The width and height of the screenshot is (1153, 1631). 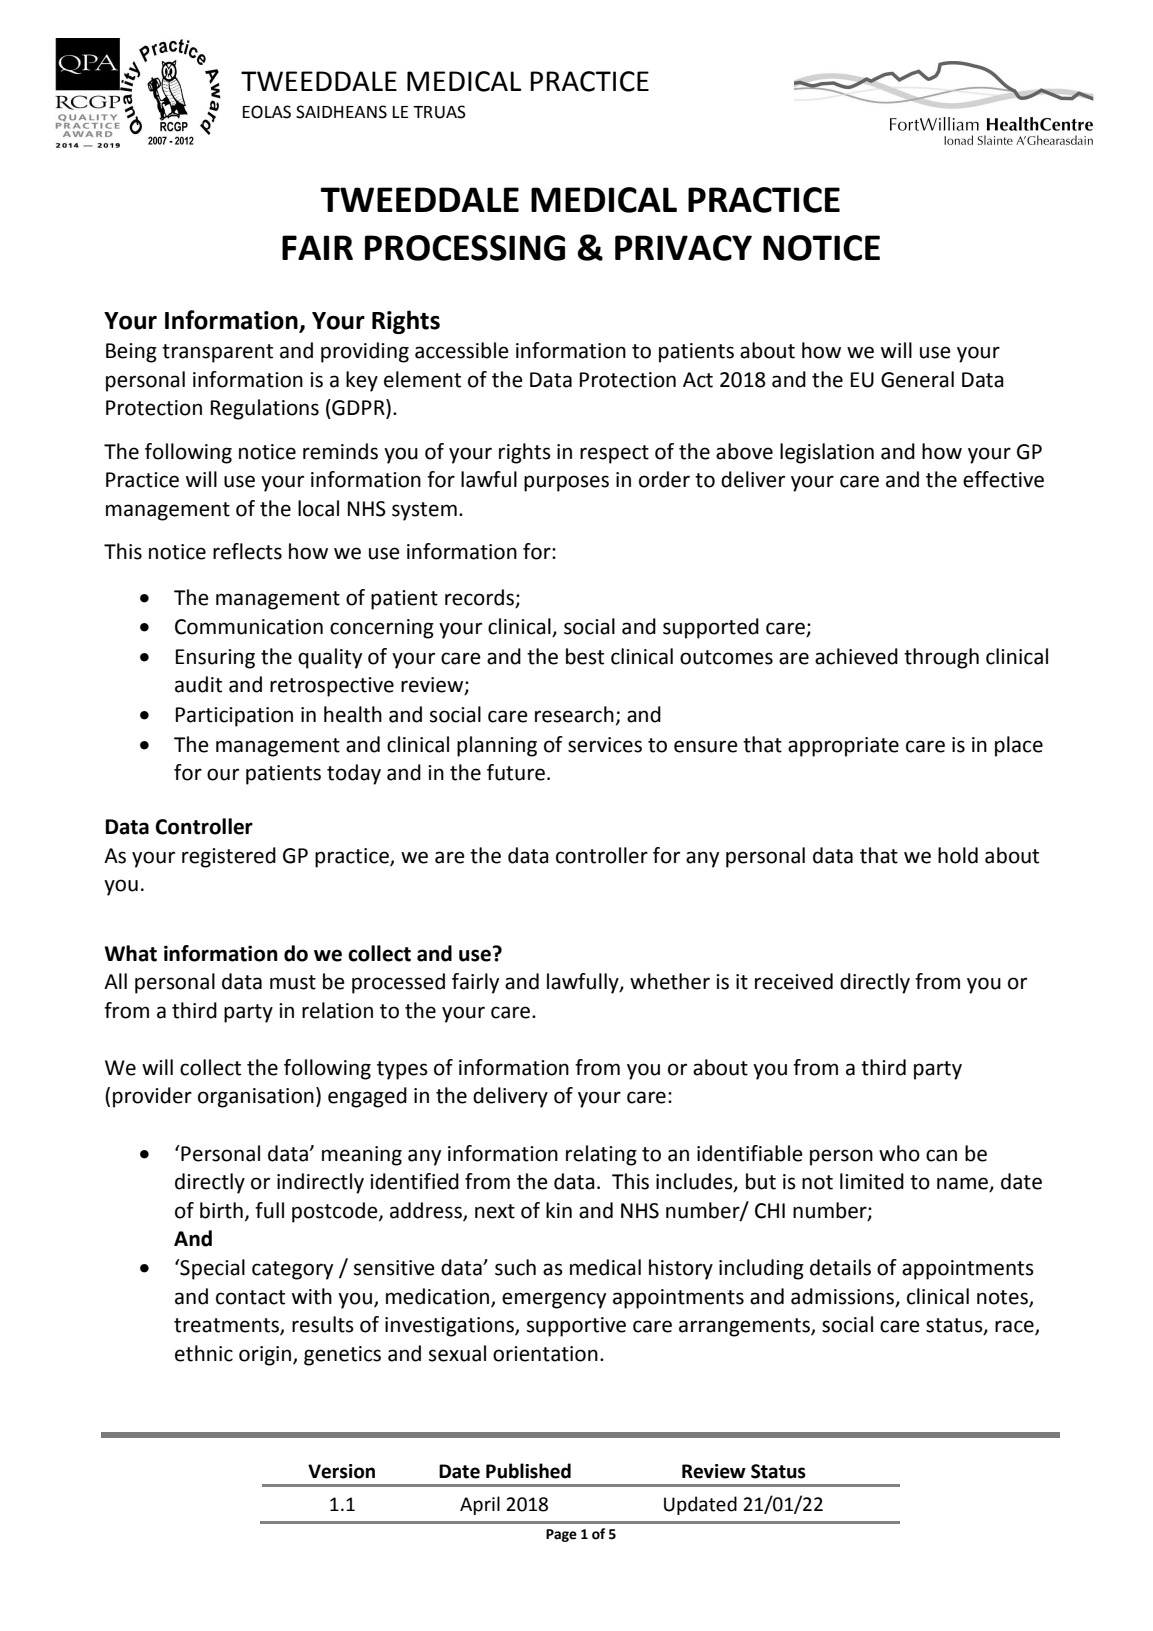 What do you see at coordinates (585, 656) in the screenshot?
I see `best` at bounding box center [585, 656].
